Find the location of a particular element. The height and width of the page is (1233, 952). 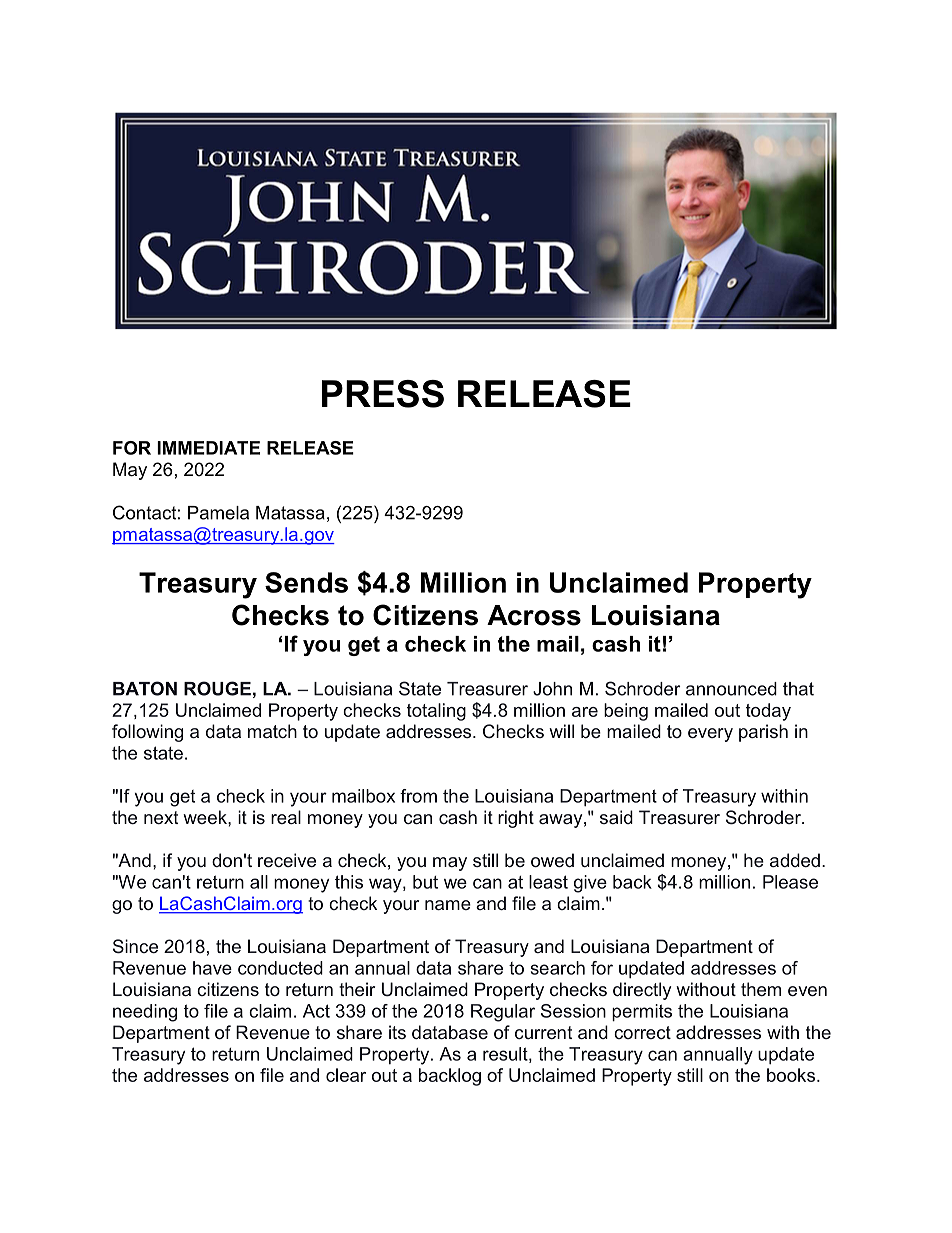

match is located at coordinates (272, 731).
